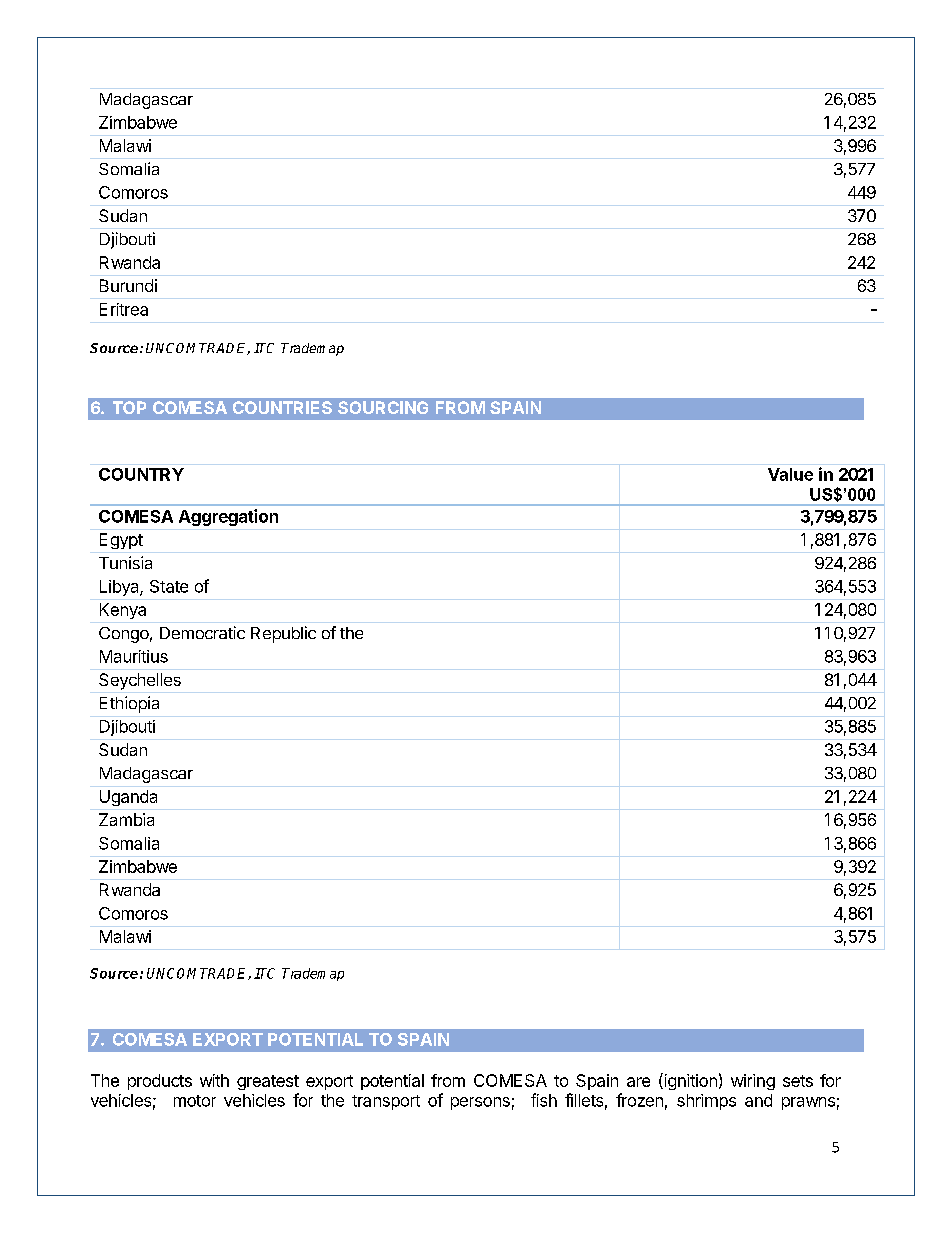 This document has height=1233, width=952. Describe the element at coordinates (128, 798) in the document. I see `Uganda` at that location.
